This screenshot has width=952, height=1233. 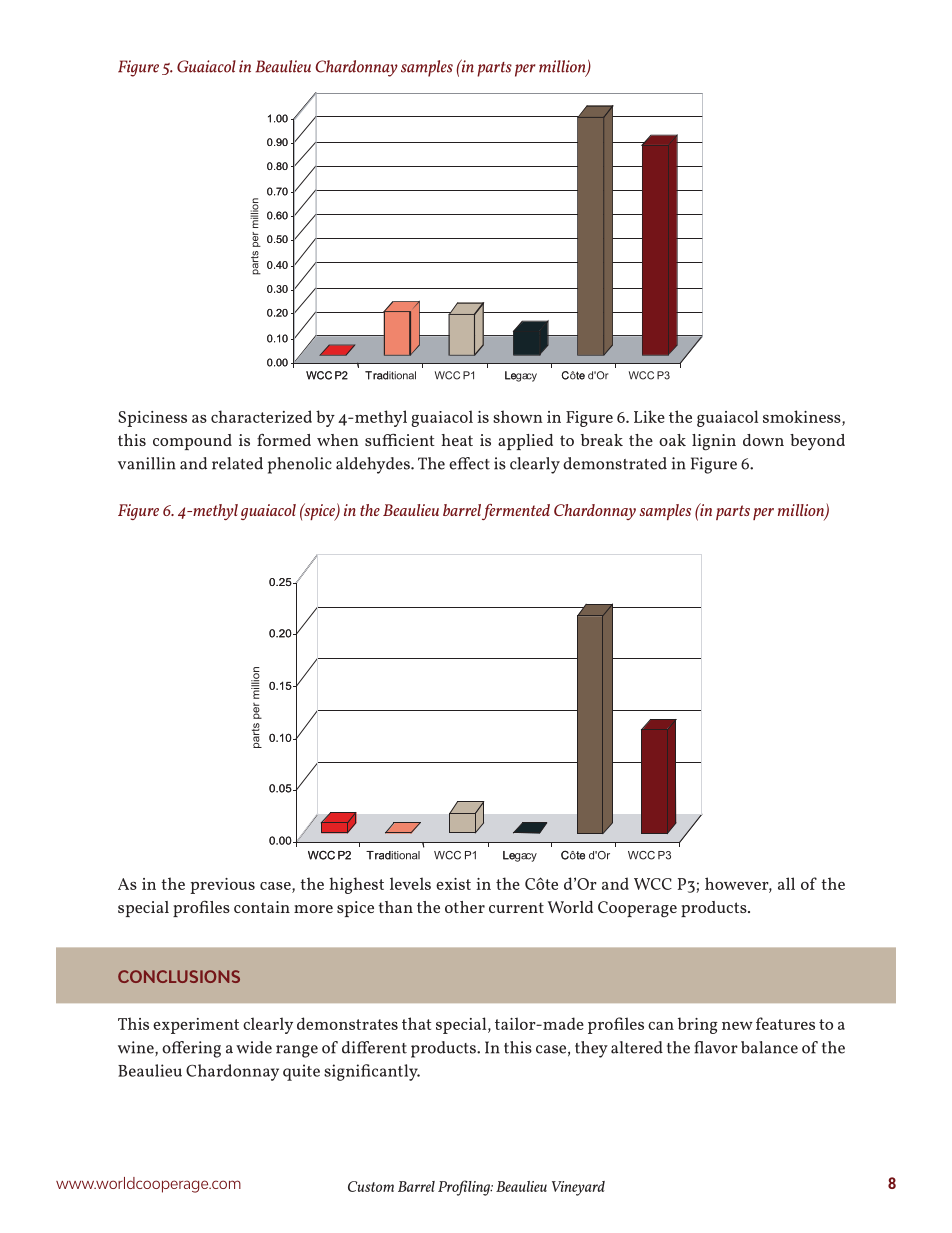 I want to click on that, so click(x=416, y=1023).
